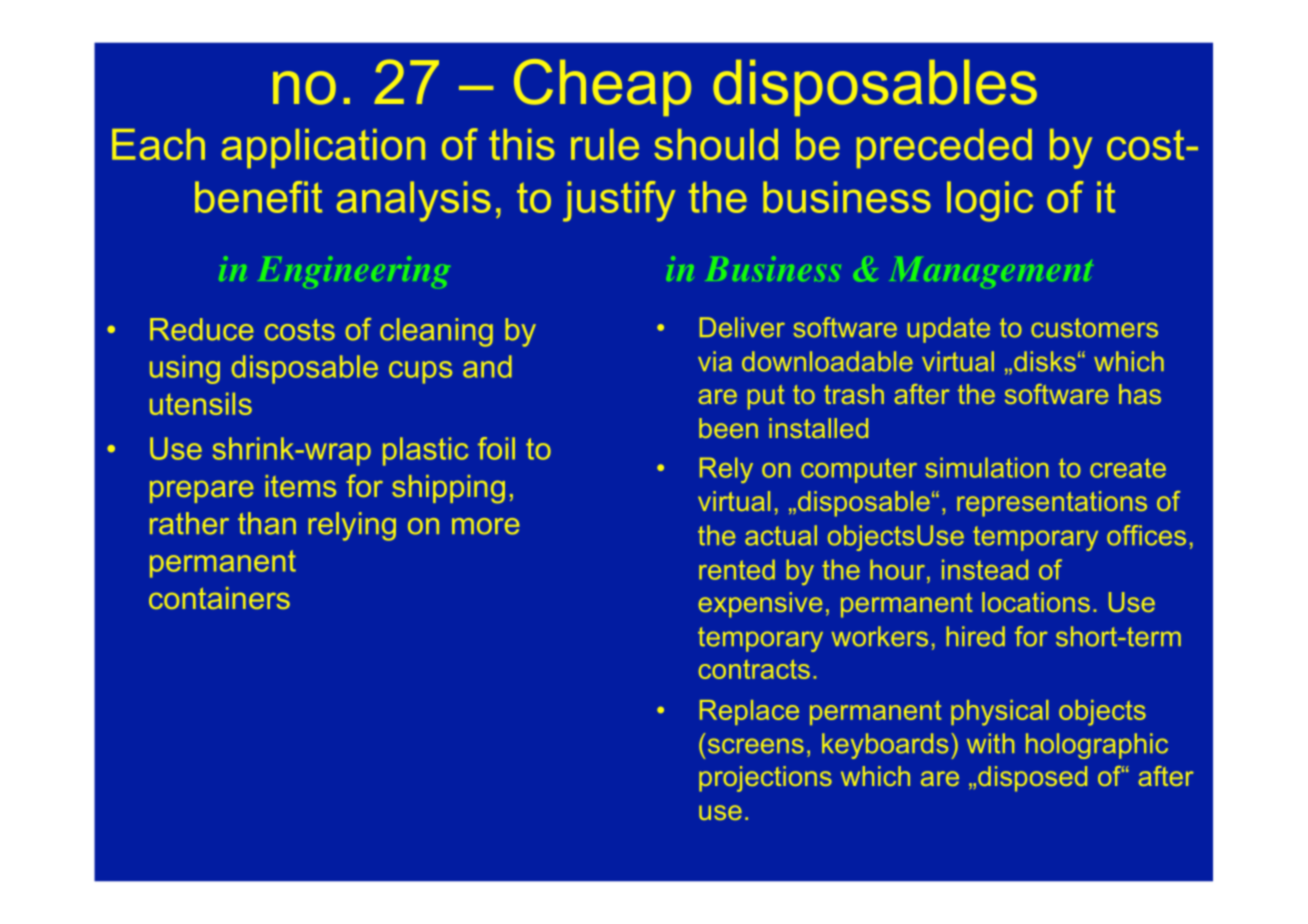 This document has width=1308, height=924. I want to click on preceded, so click(944, 148).
